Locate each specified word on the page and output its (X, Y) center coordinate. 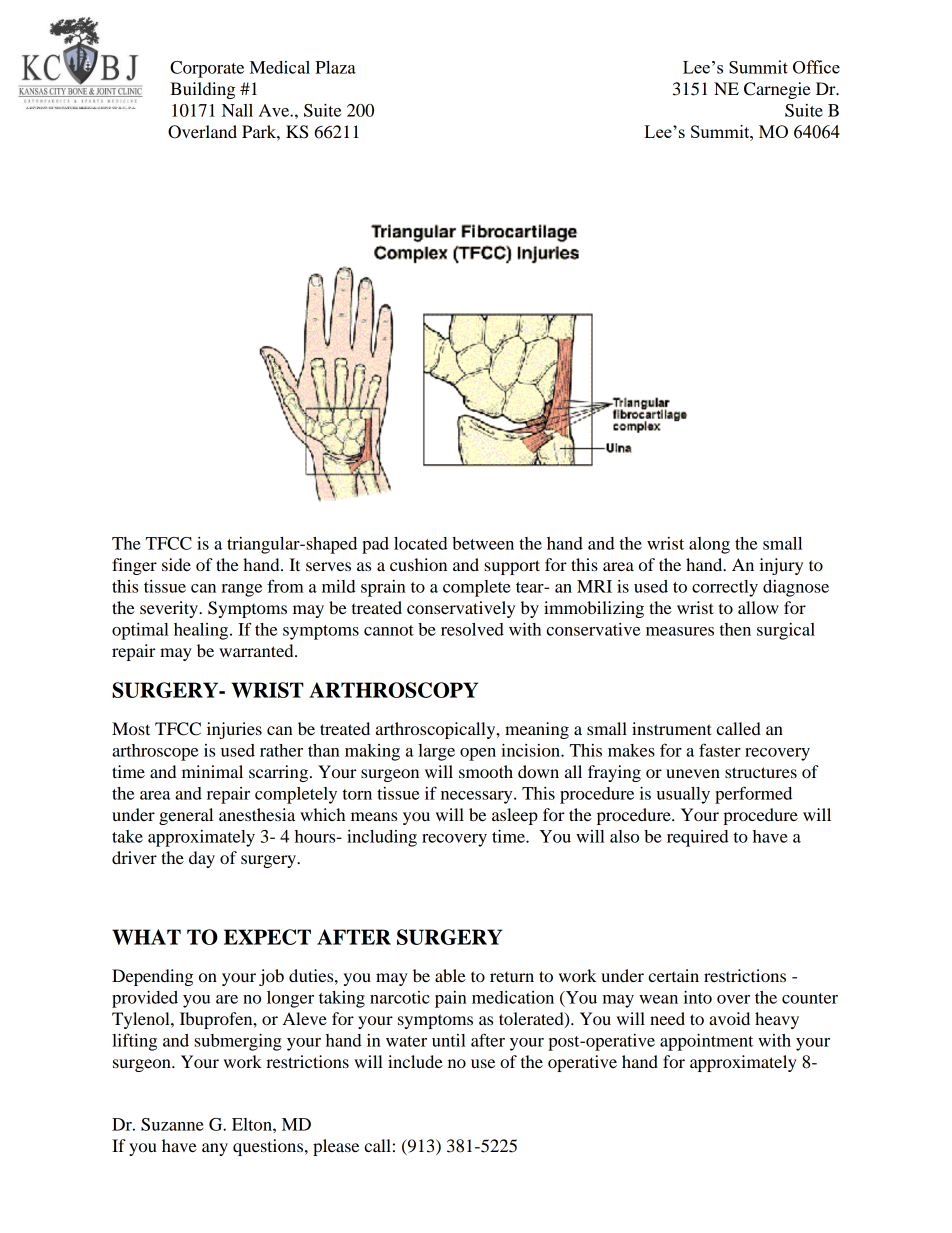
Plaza (335, 67)
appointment (706, 1042)
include (415, 1061)
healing (202, 631)
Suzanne (172, 1124)
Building (202, 90)
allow (758, 607)
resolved (472, 629)
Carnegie (777, 90)
